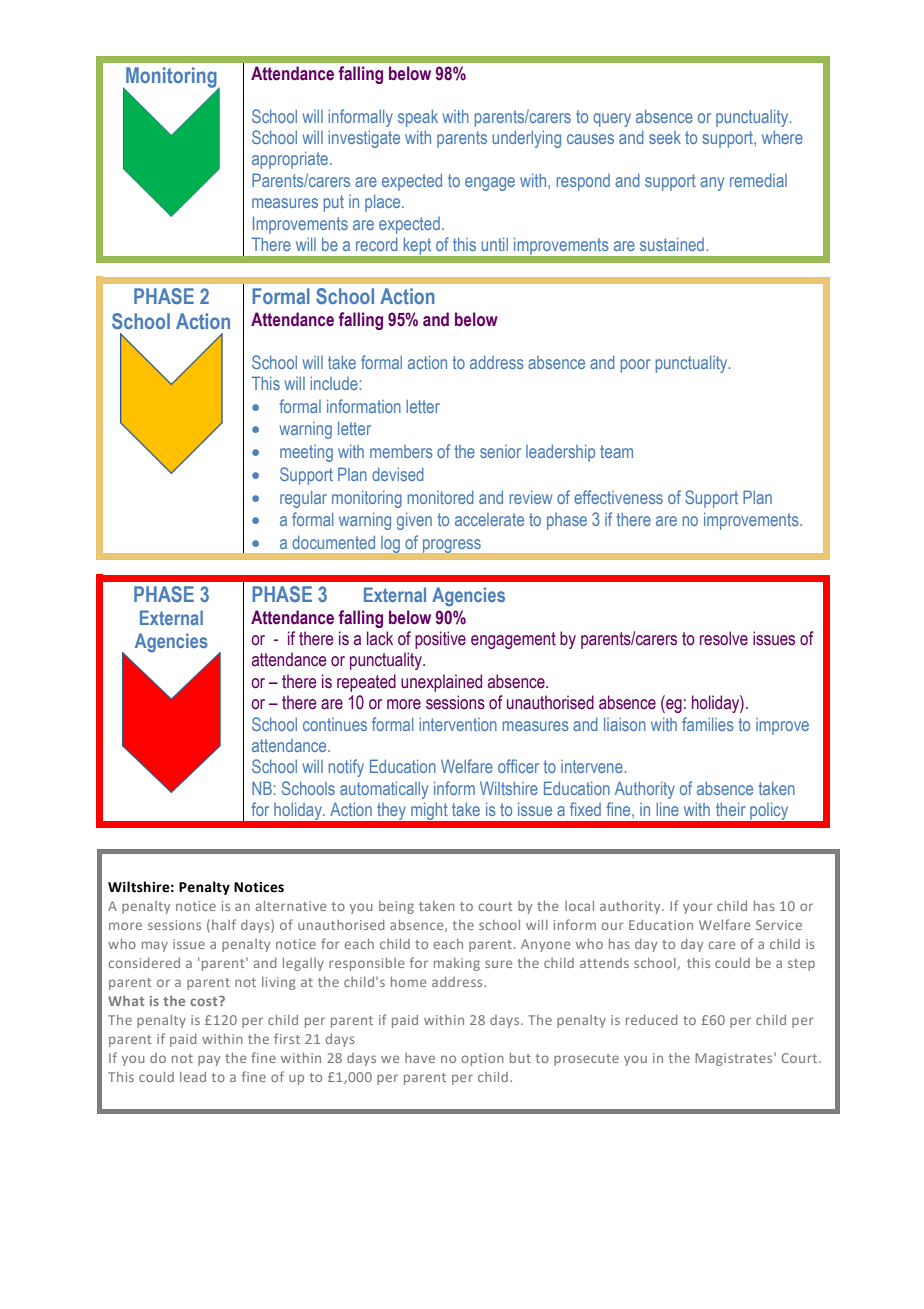 This screenshot has width=924, height=1309. Describe the element at coordinates (418, 118) in the screenshot. I see `speak` at that location.
